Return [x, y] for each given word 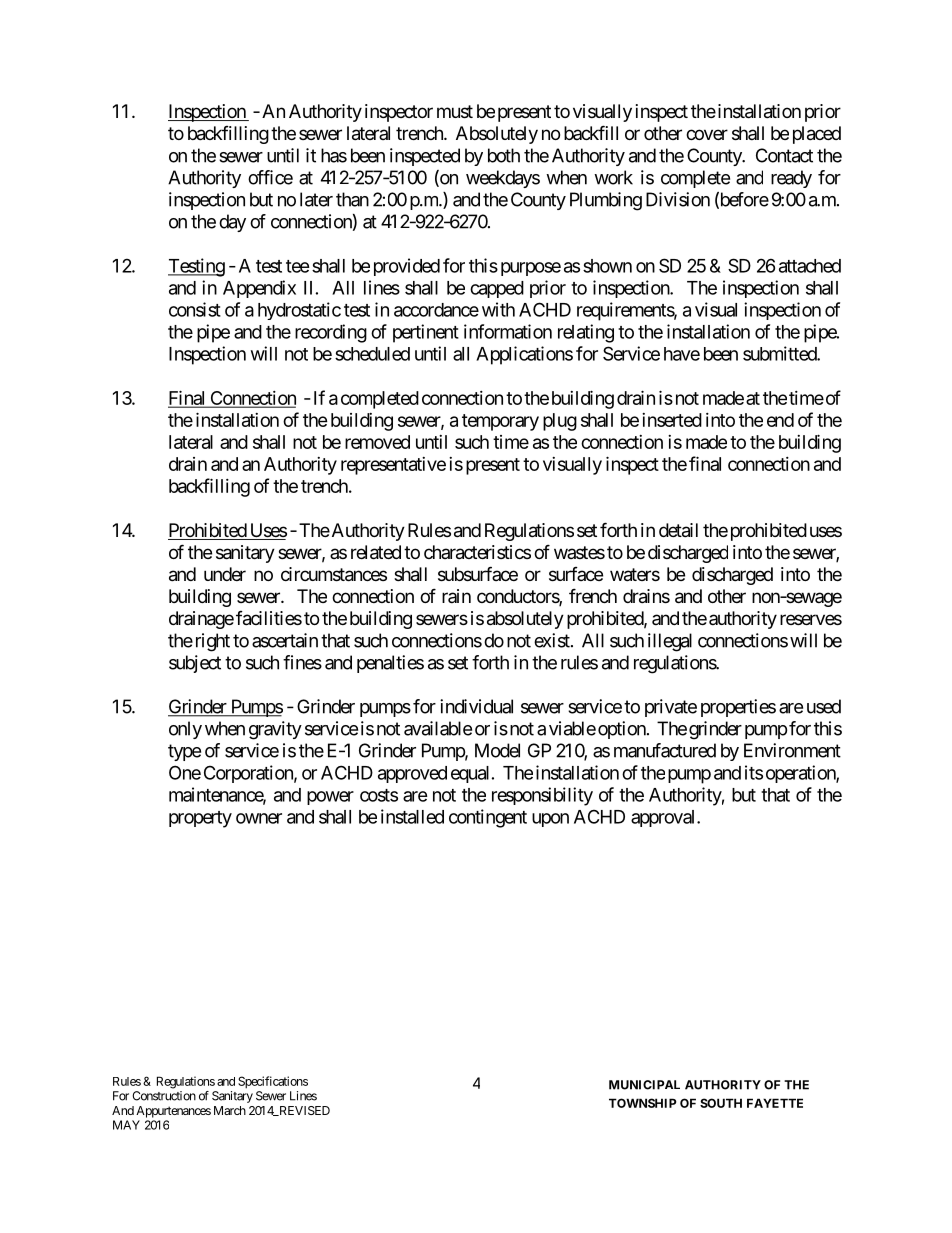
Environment [792, 750]
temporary [500, 422]
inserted [672, 420]
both [504, 155]
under [225, 574]
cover [707, 134]
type [184, 752]
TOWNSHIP [643, 1103]
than [352, 199]
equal [470, 774]
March [230, 1110]
